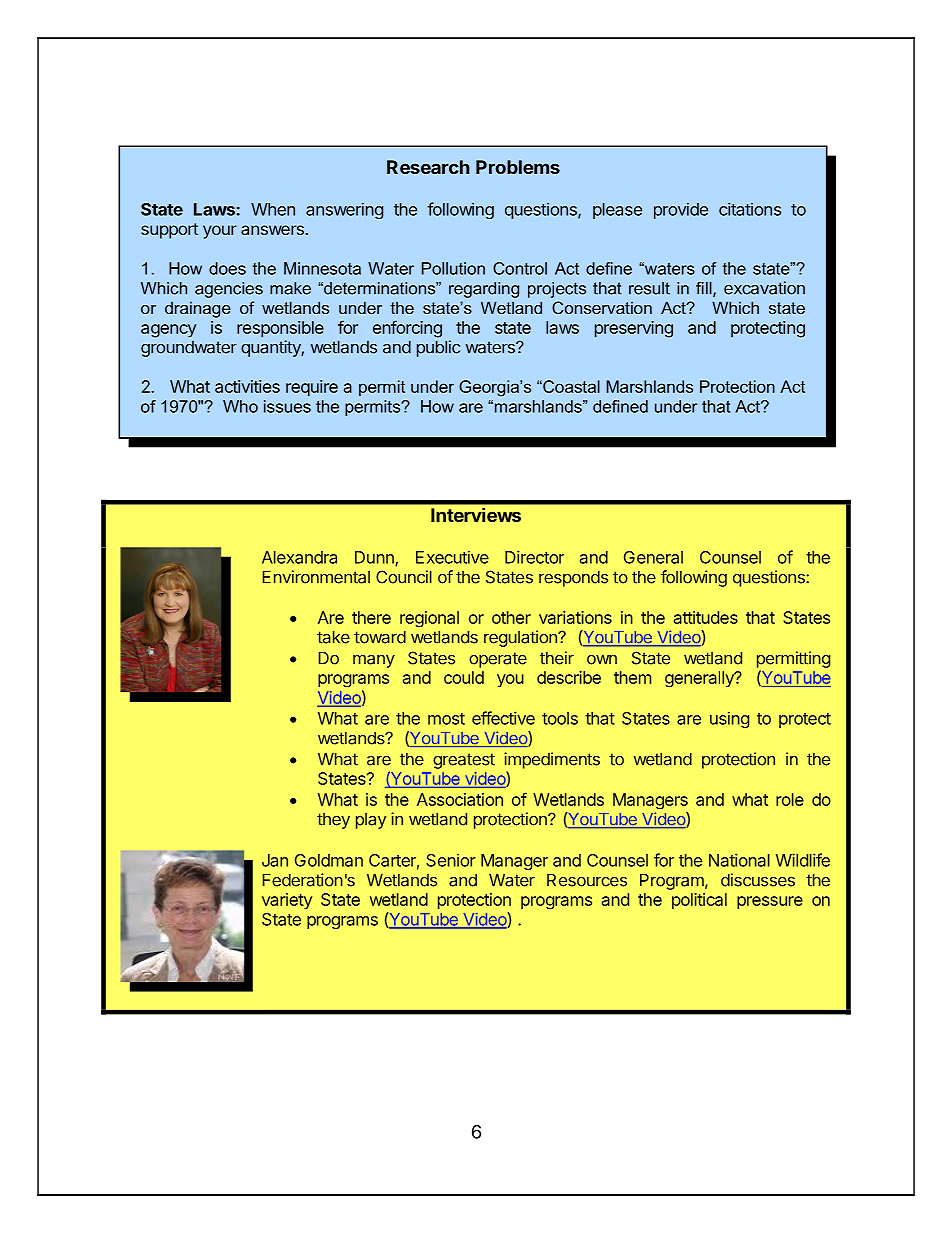 This image has width=952, height=1233. Describe the element at coordinates (464, 761) in the image. I see `greatest` at that location.
